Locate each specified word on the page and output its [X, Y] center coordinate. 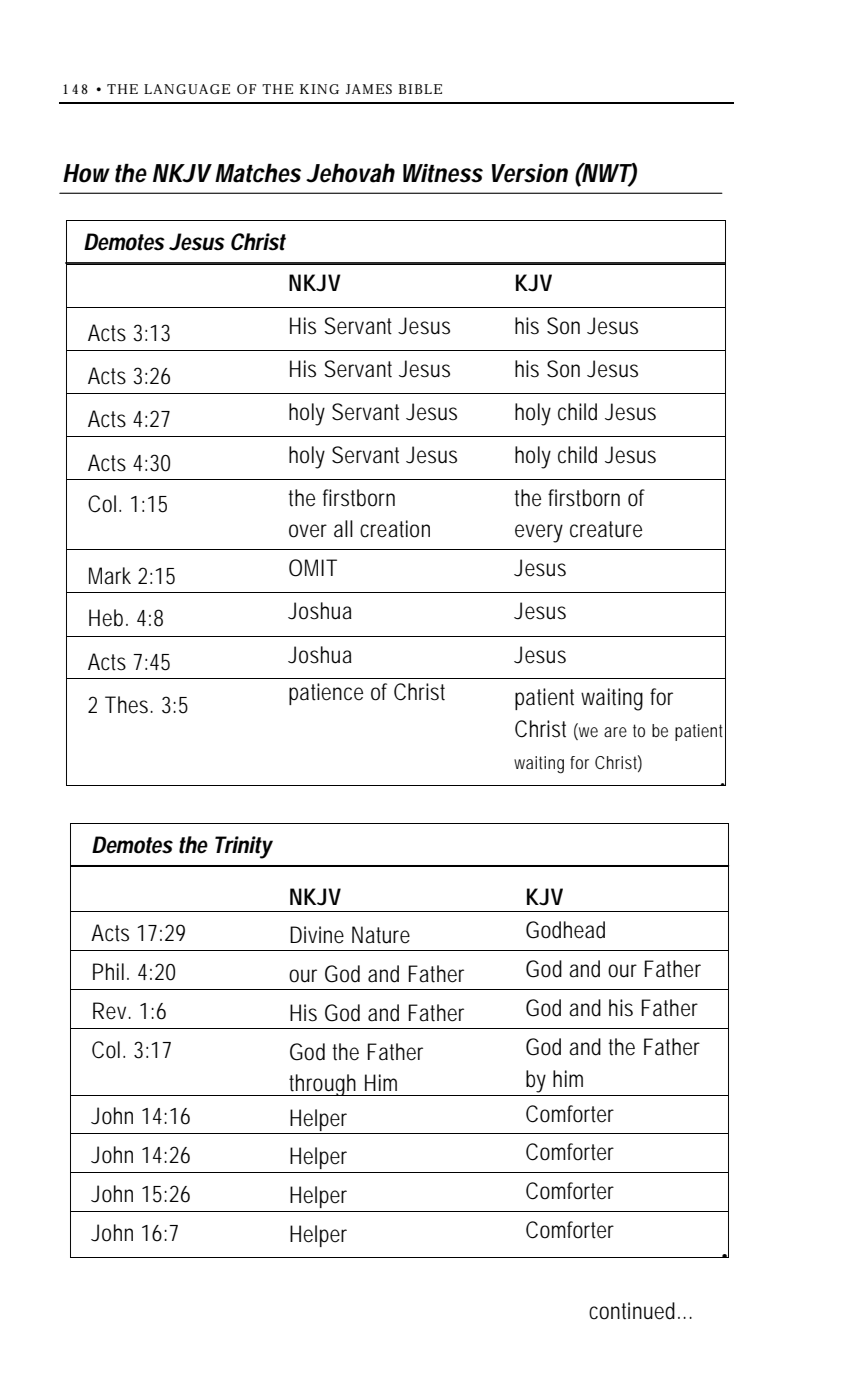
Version [530, 173]
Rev [111, 1011]
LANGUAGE [187, 89]
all [343, 529]
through [324, 1085]
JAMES [369, 89]
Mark [110, 576]
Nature [381, 935]
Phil [108, 971]
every [539, 533]
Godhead [565, 930]
